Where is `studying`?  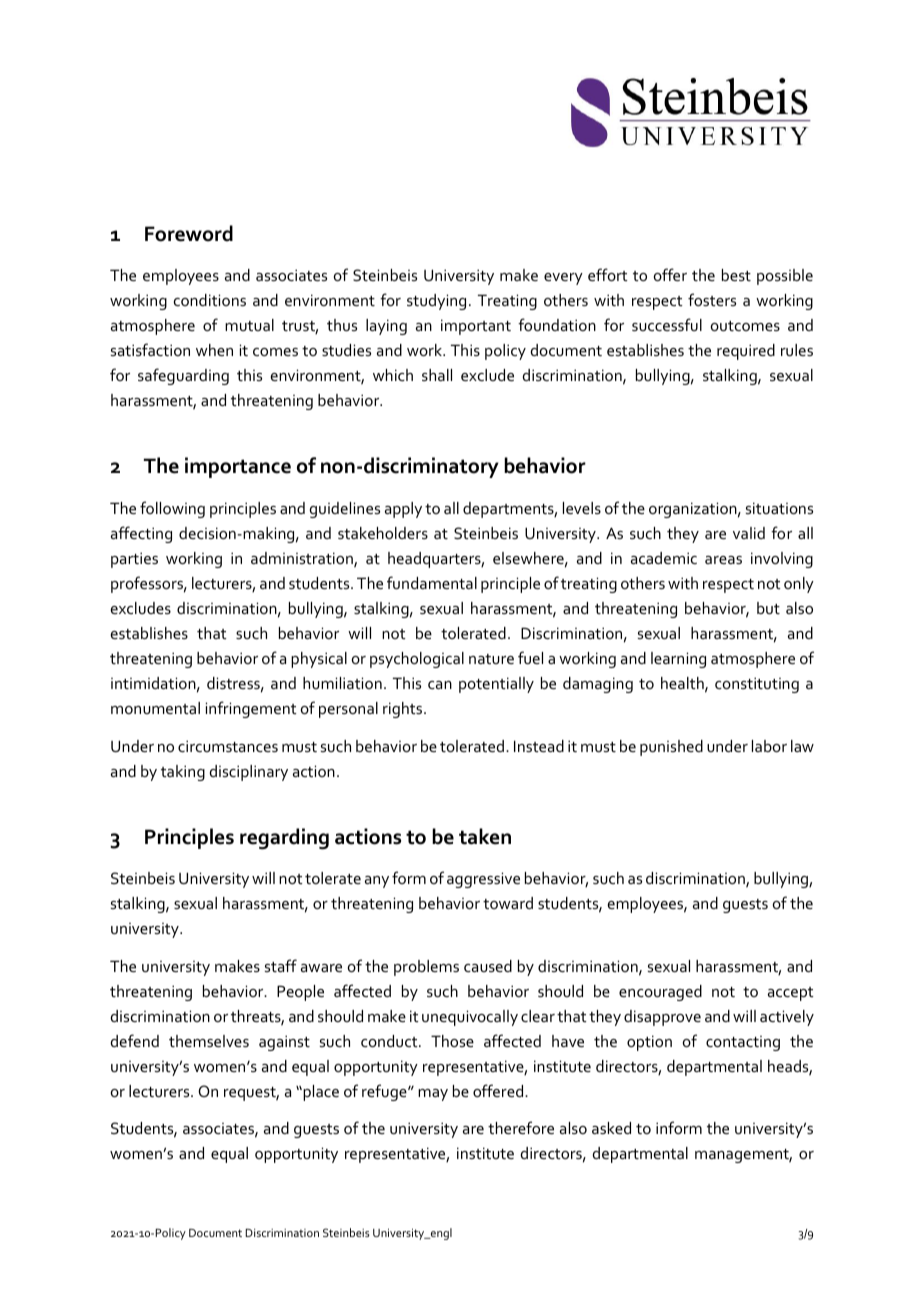 studying is located at coordinates (436, 302).
